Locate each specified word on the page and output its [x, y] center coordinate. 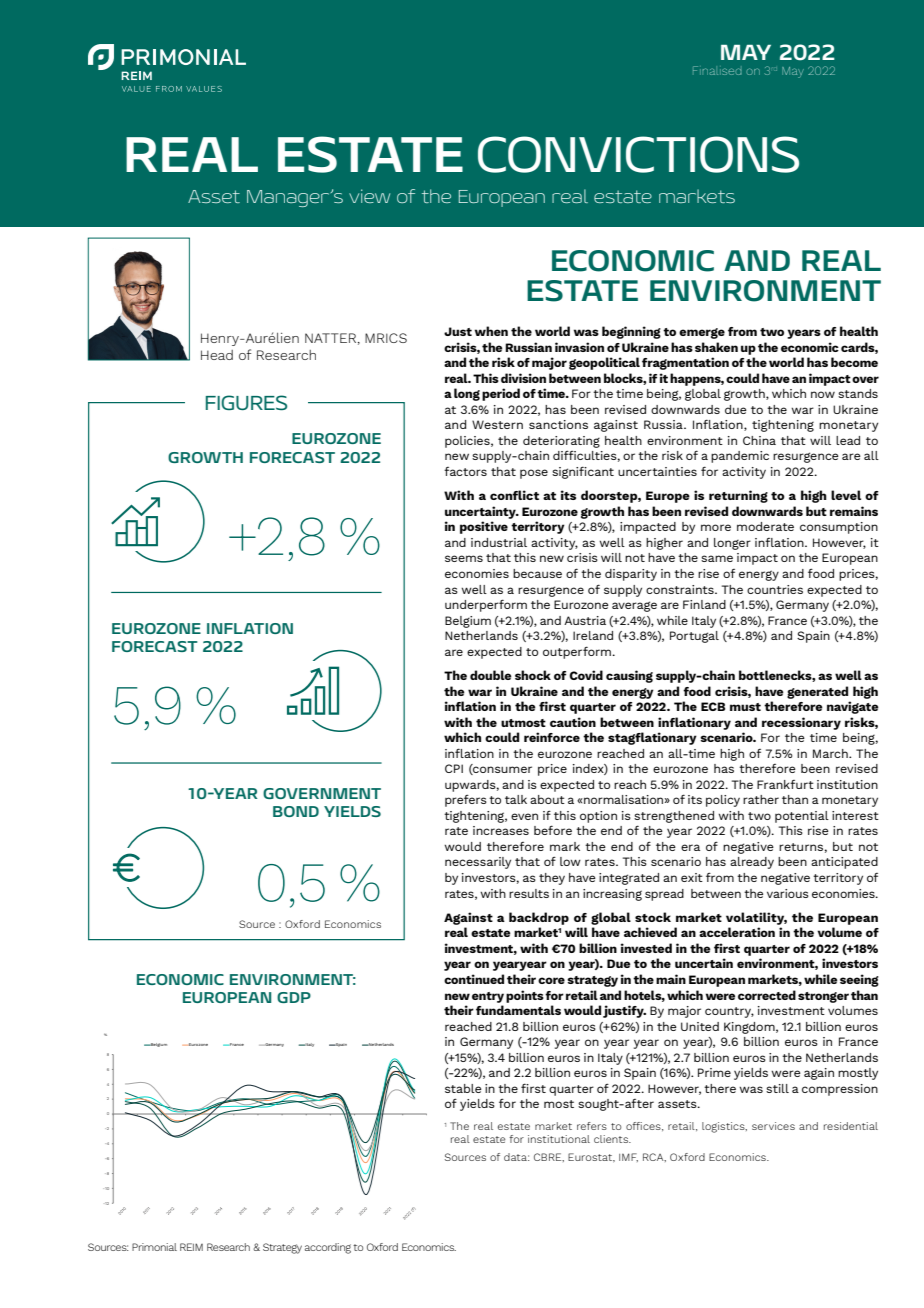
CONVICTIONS [638, 154]
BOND [296, 811]
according [328, 1248]
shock [533, 675]
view [369, 196]
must [745, 707]
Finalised [717, 70]
